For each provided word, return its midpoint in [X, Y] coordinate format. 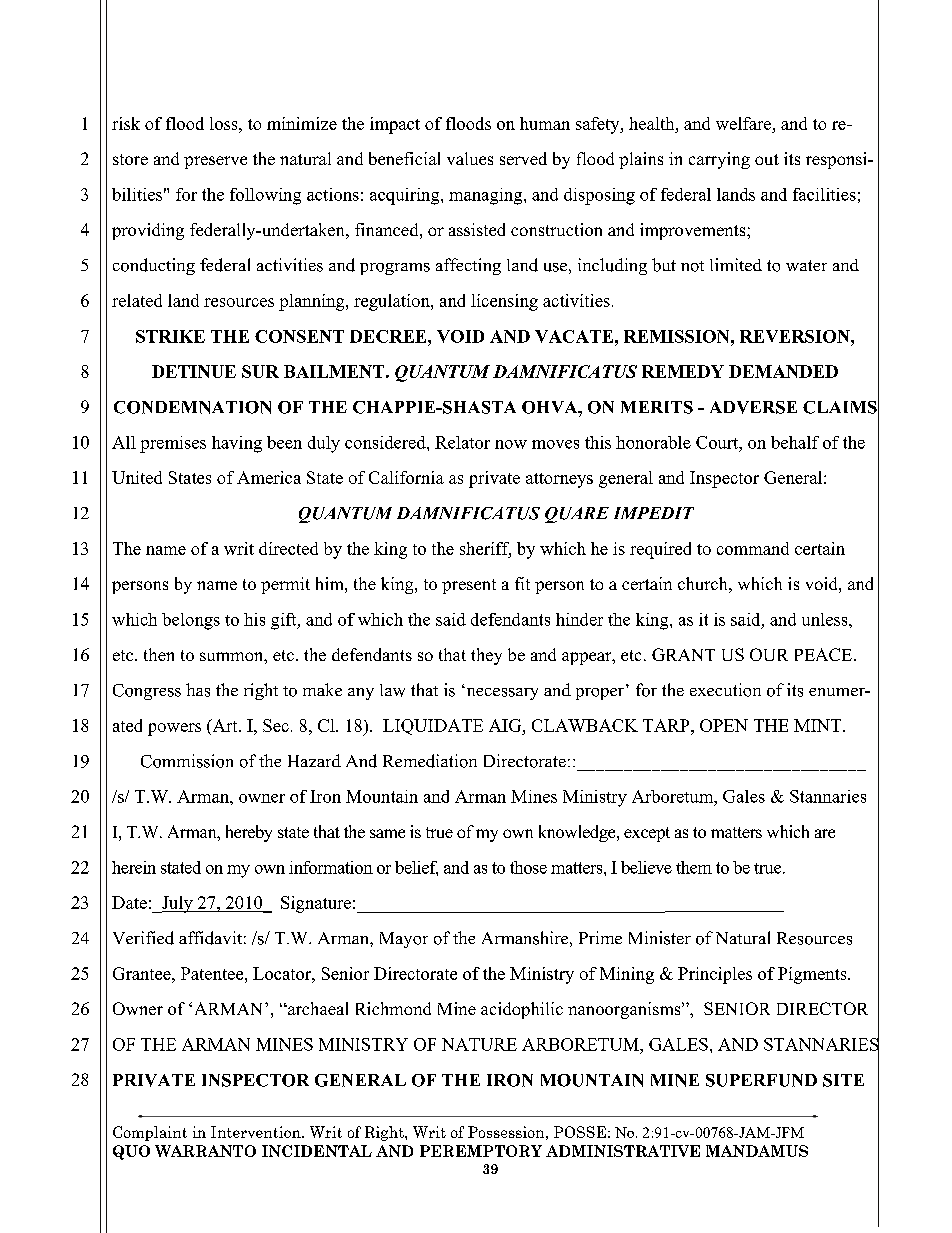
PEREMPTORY [481, 1151]
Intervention [257, 1132]
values [470, 158]
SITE [843, 1080]
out [767, 159]
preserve [215, 162]
